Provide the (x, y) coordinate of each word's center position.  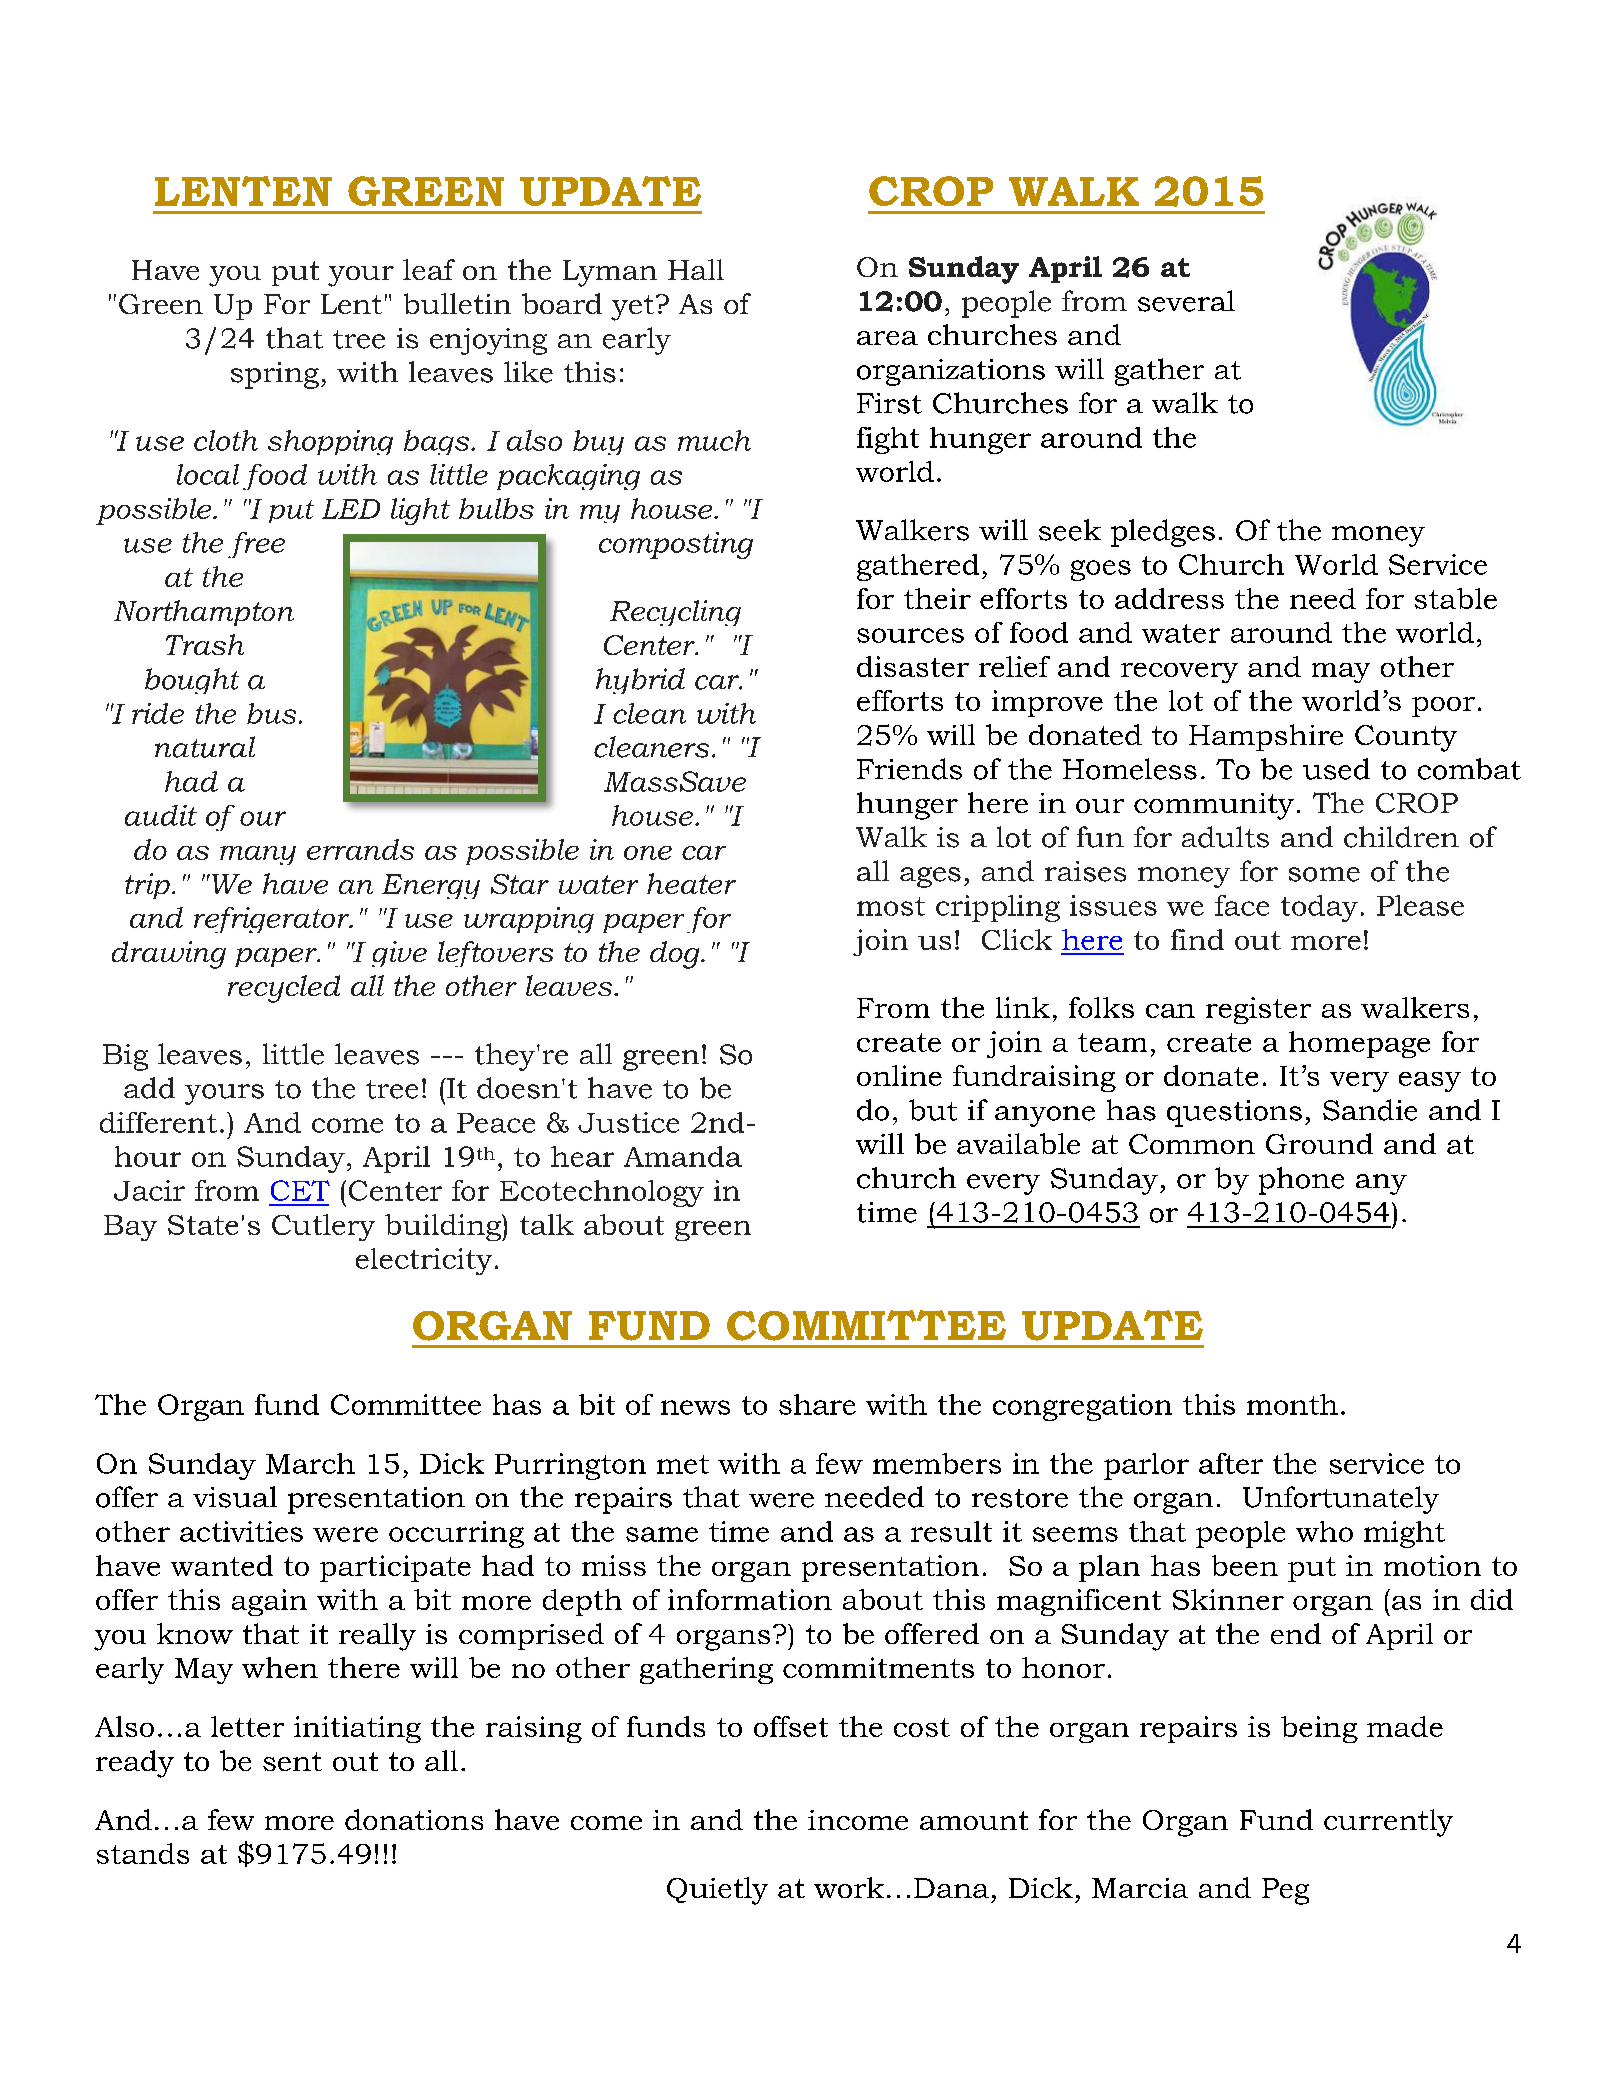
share (817, 1404)
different (158, 1122)
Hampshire (1266, 737)
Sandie (1370, 1110)
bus (271, 713)
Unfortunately (1341, 1500)
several (1186, 301)
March (310, 1463)
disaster (913, 666)
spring (275, 375)
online (899, 1075)
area (887, 338)
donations (414, 1819)
